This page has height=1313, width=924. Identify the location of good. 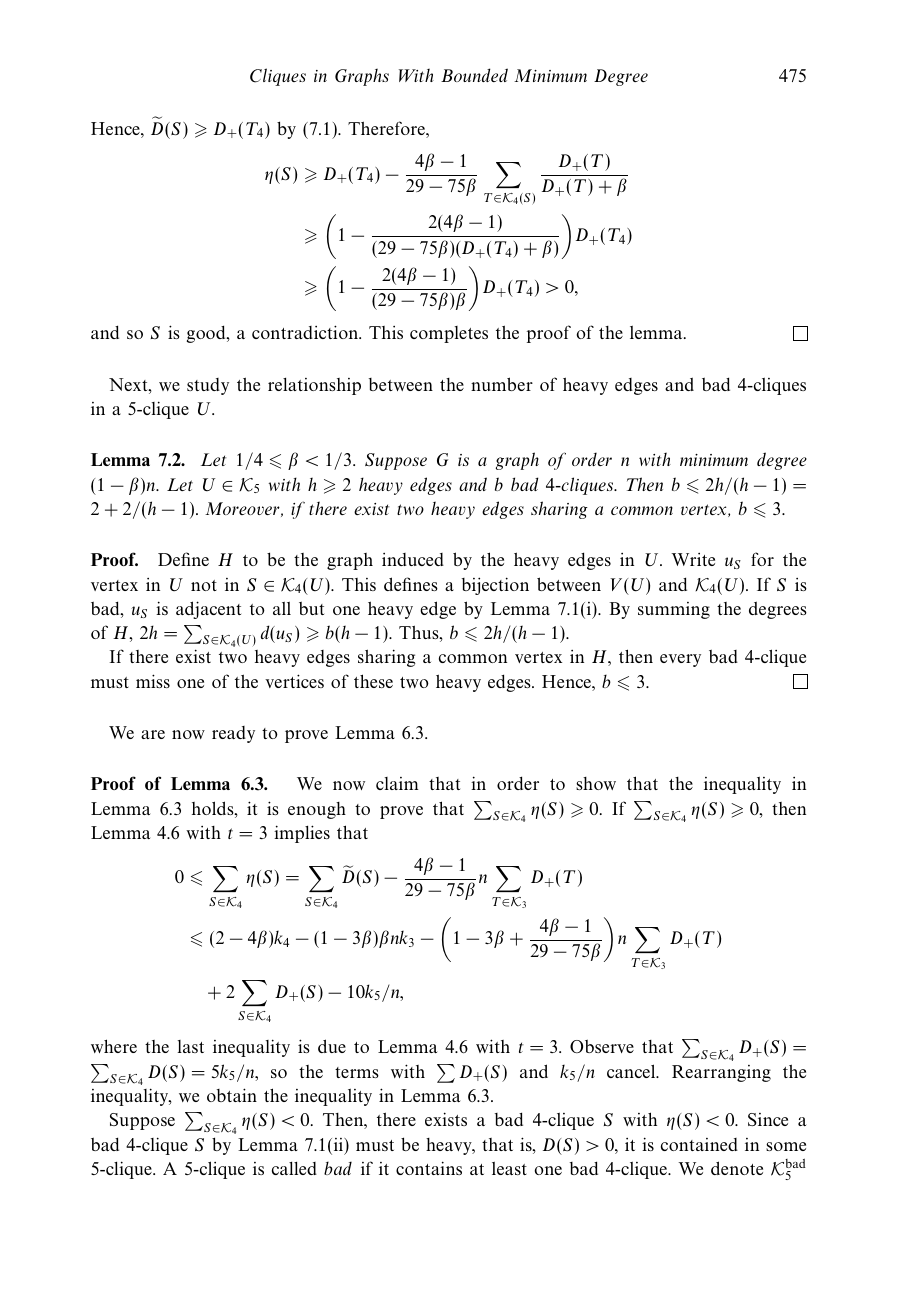
(207, 334).
